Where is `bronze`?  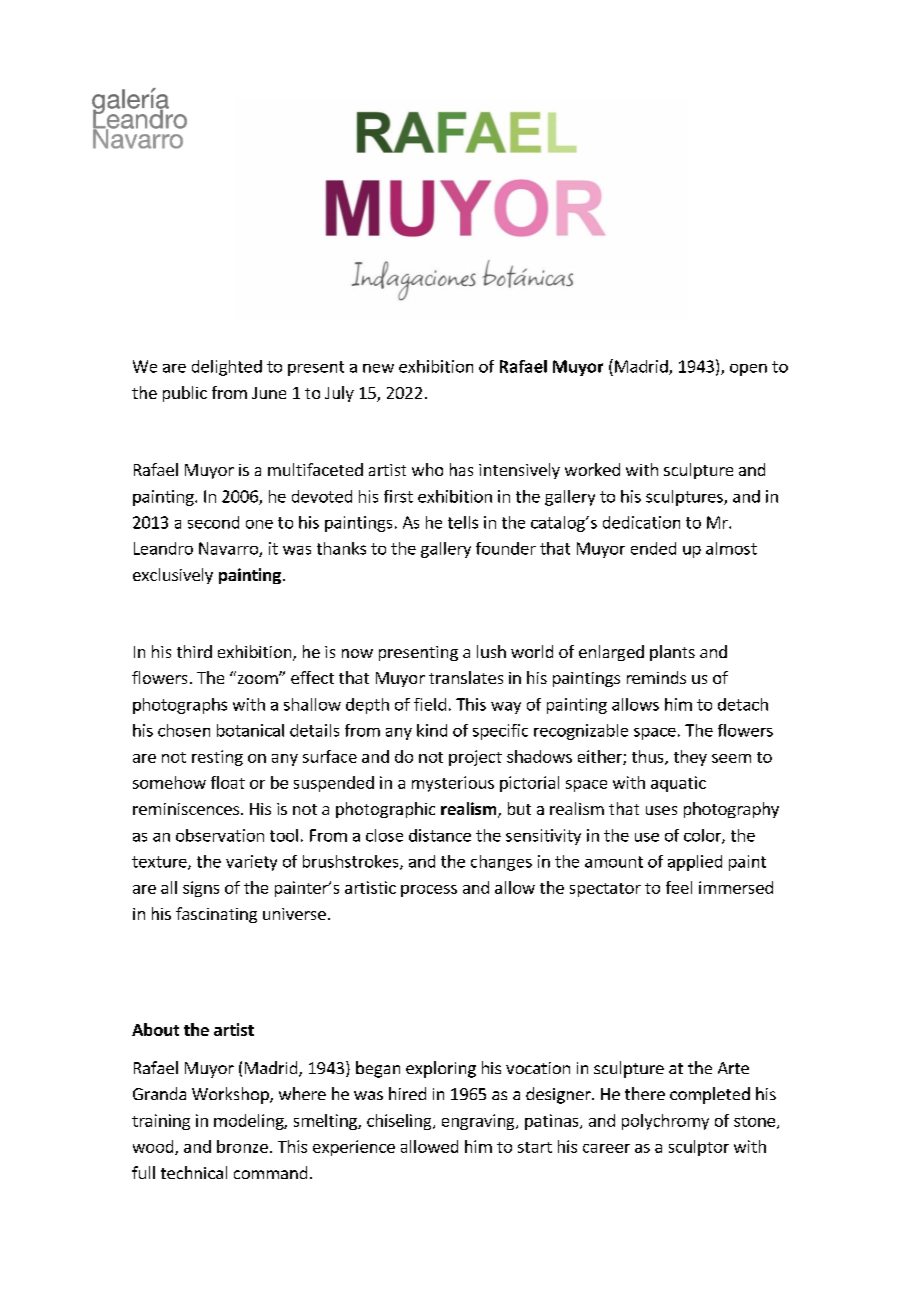 bronze is located at coordinates (242, 1146).
